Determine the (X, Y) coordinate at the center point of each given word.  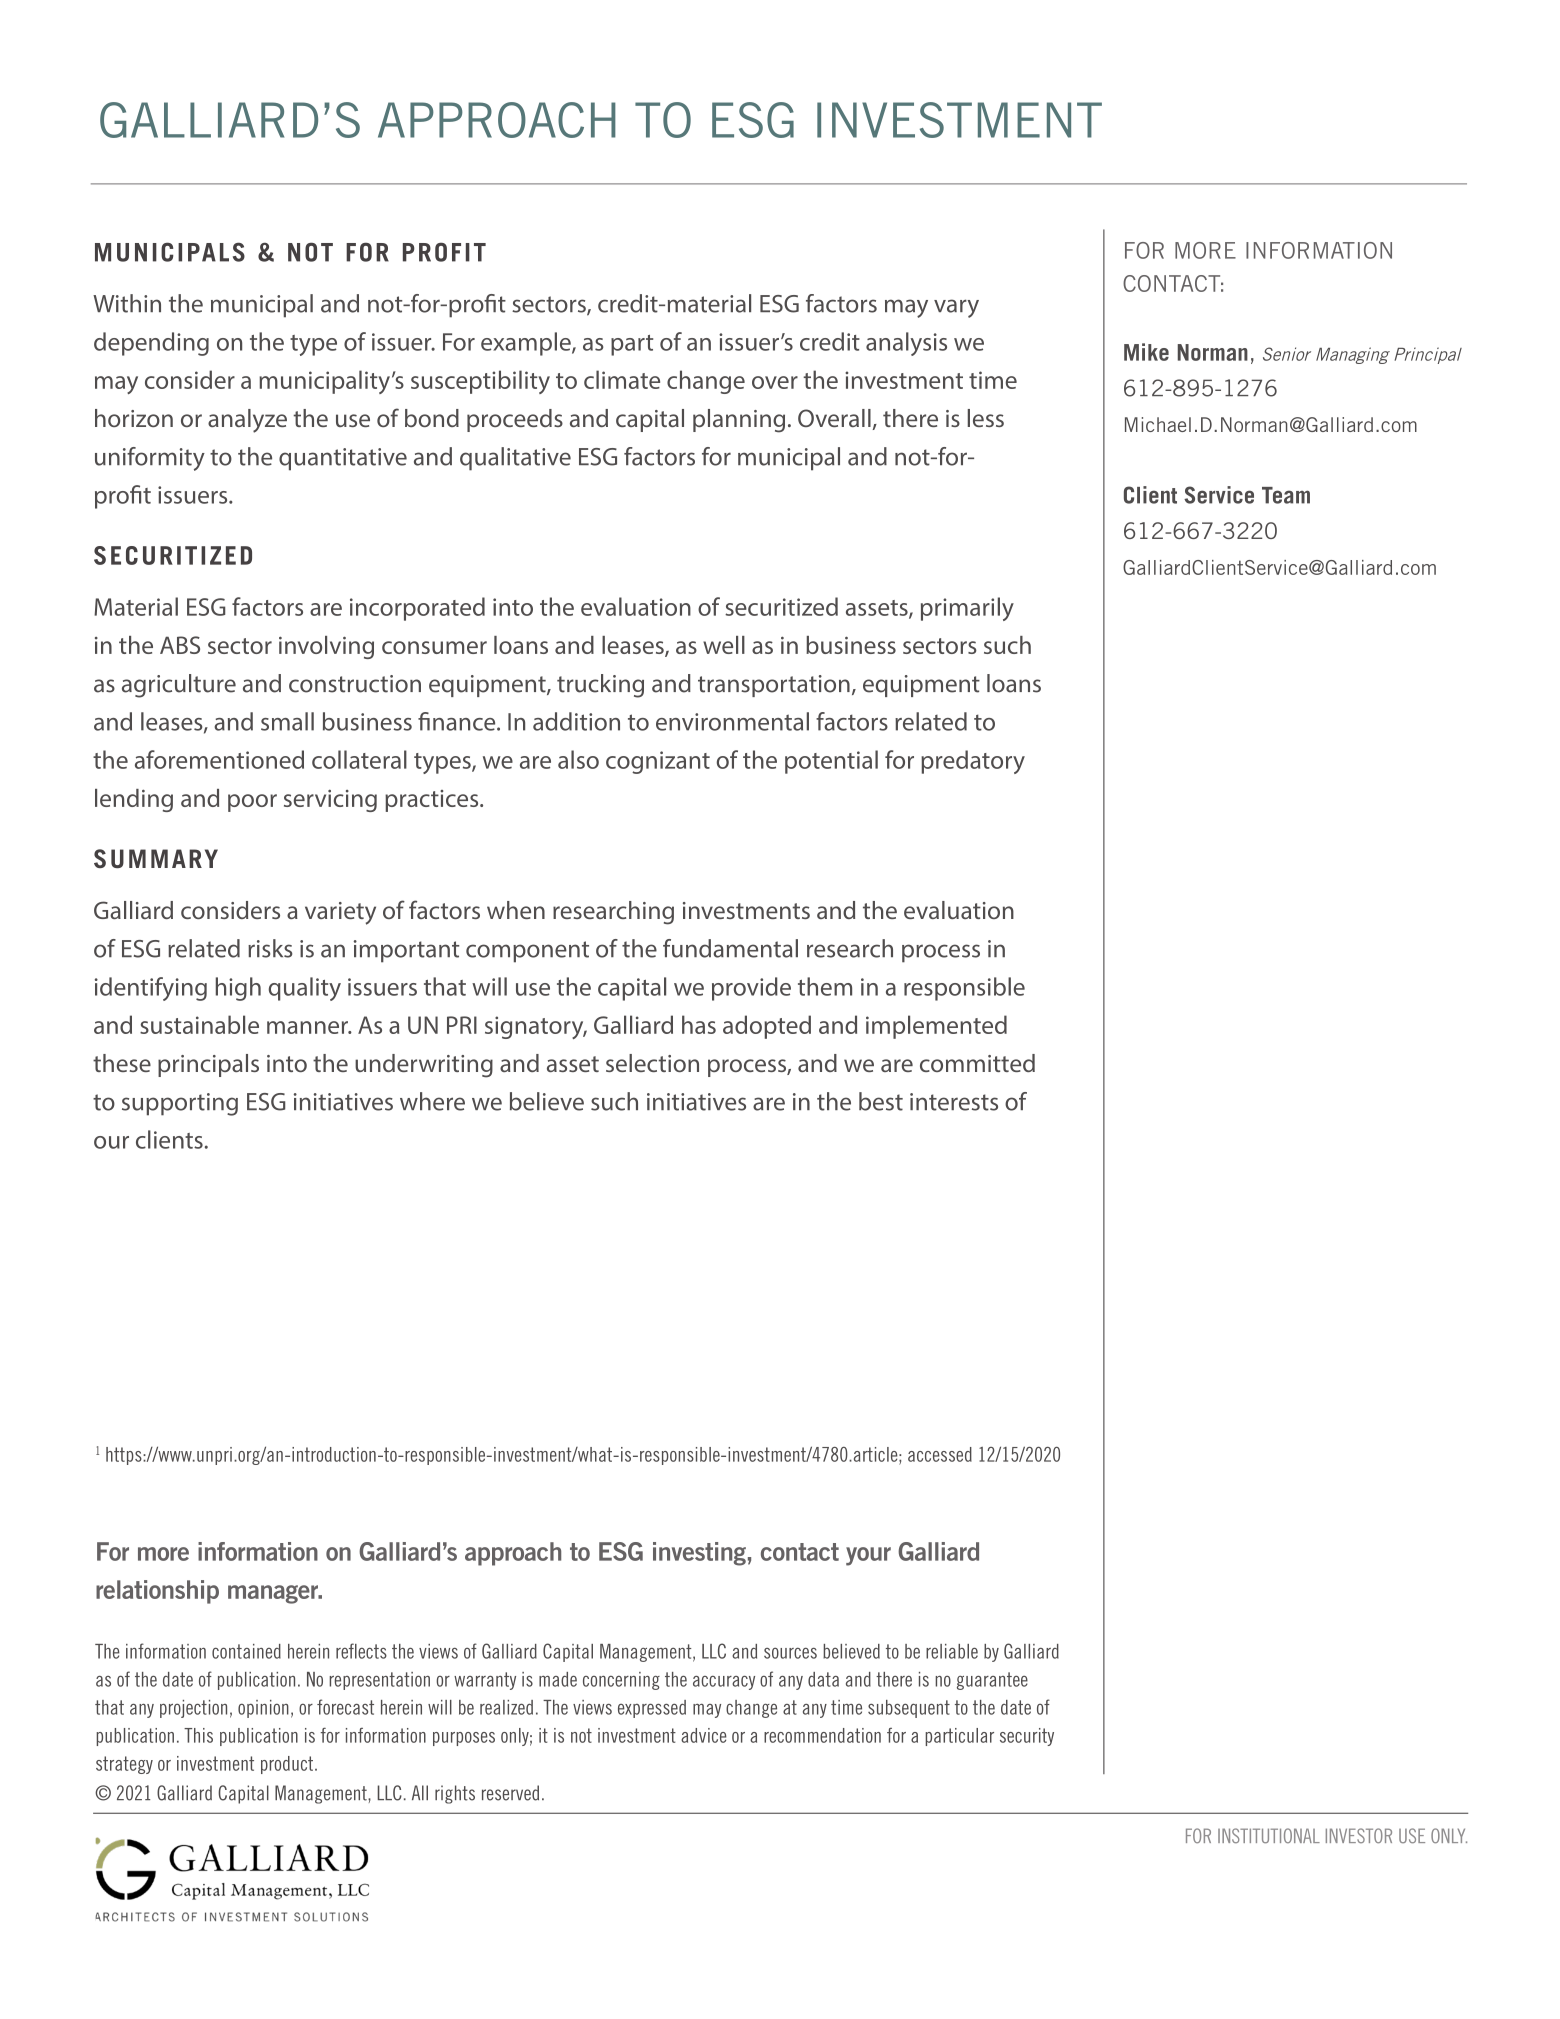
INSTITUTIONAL (1269, 1836)
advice (704, 1735)
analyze (247, 421)
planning (739, 421)
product (288, 1765)
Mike (1146, 352)
